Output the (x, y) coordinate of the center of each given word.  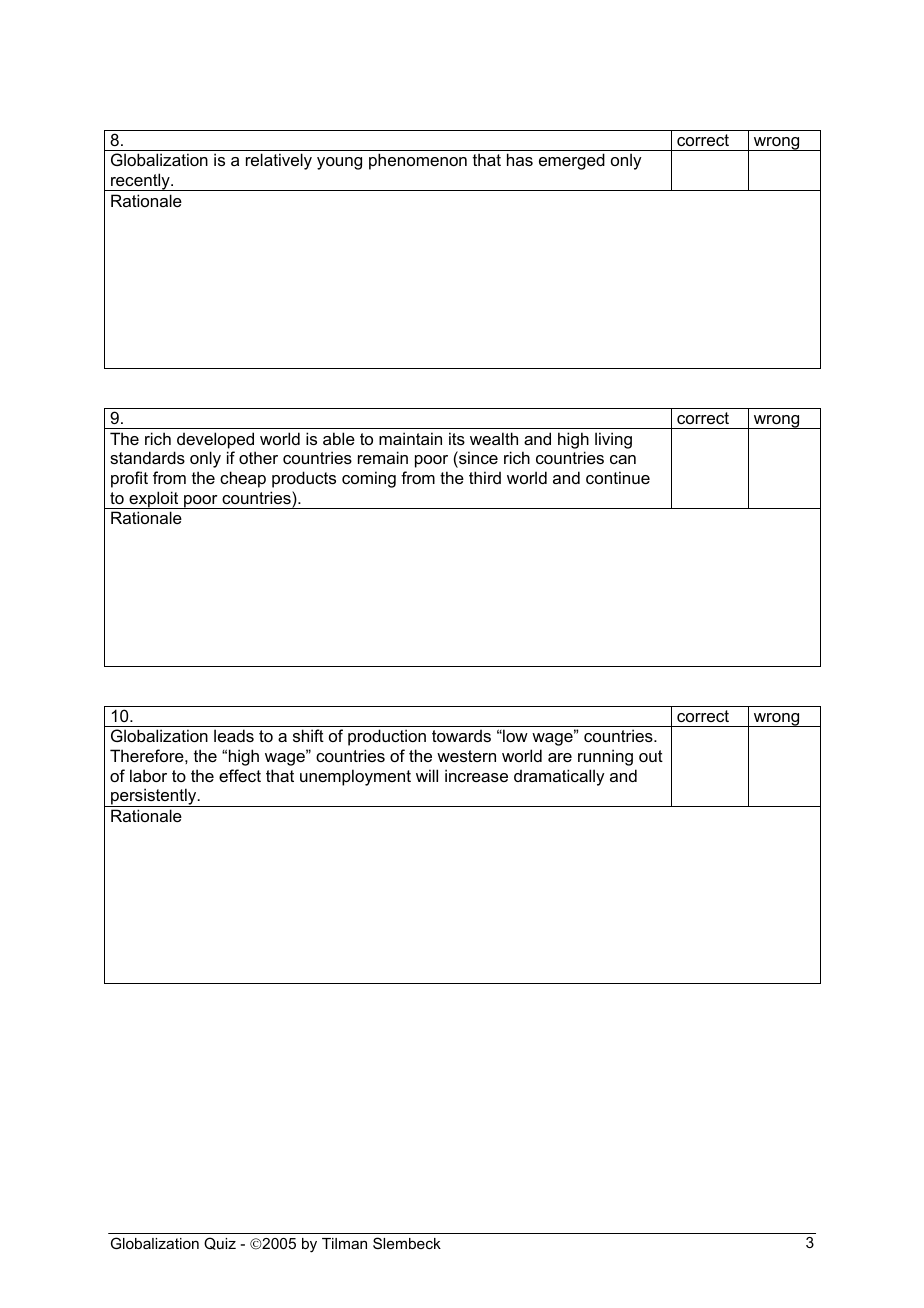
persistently (154, 797)
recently (140, 182)
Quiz (220, 1243)
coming (369, 479)
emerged (572, 161)
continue (618, 477)
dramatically (559, 777)
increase (476, 775)
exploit (154, 500)
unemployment (355, 777)
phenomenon (418, 161)
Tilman (344, 1243)
